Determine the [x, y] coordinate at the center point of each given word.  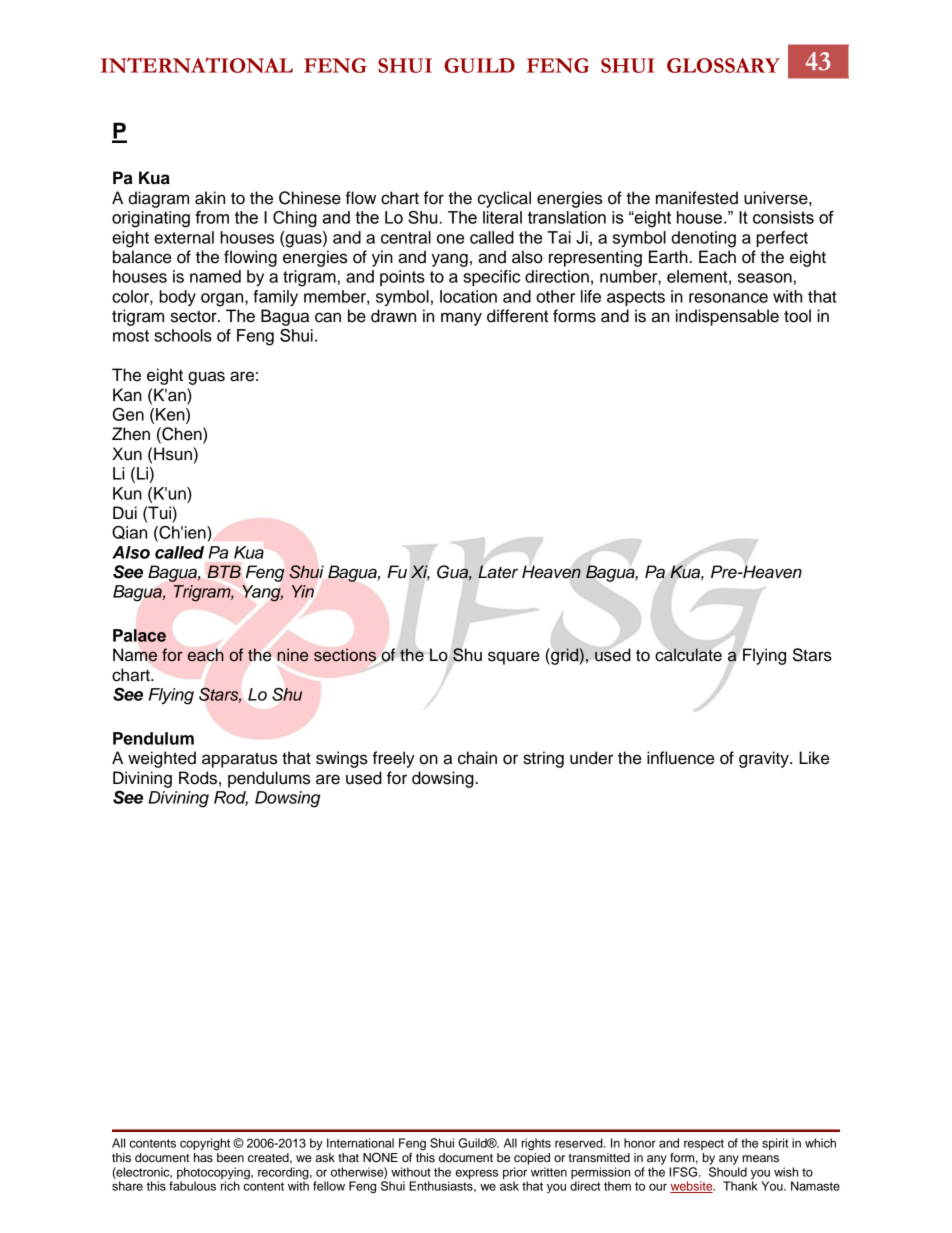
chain [477, 758]
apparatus [239, 760]
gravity [765, 759]
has [203, 1157]
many [461, 319]
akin [210, 198]
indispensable [727, 317]
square [514, 658]
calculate [688, 655]
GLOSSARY [723, 65]
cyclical [504, 199]
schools [183, 335]
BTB [224, 571]
